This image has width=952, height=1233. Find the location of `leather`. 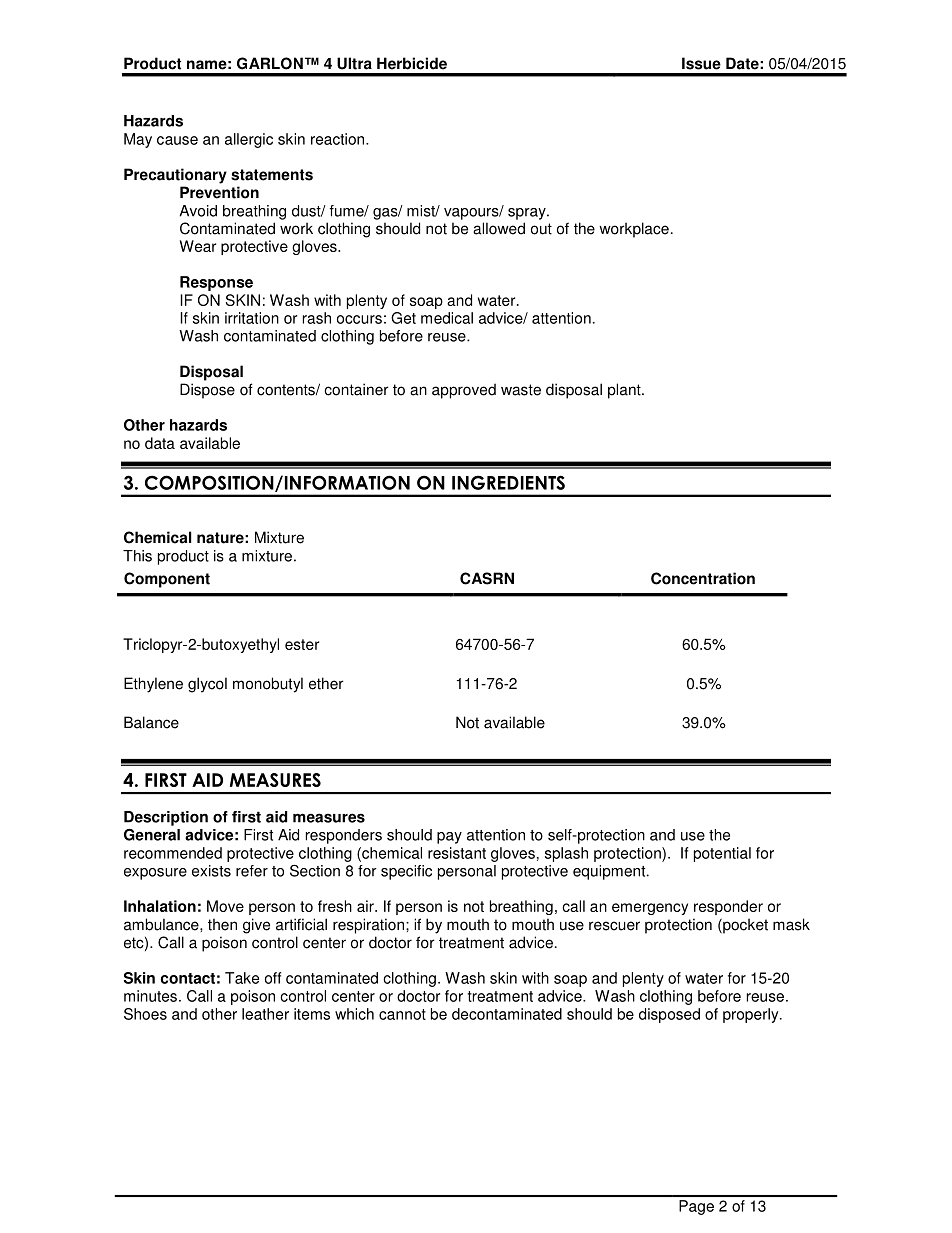

leather is located at coordinates (265, 1014).
